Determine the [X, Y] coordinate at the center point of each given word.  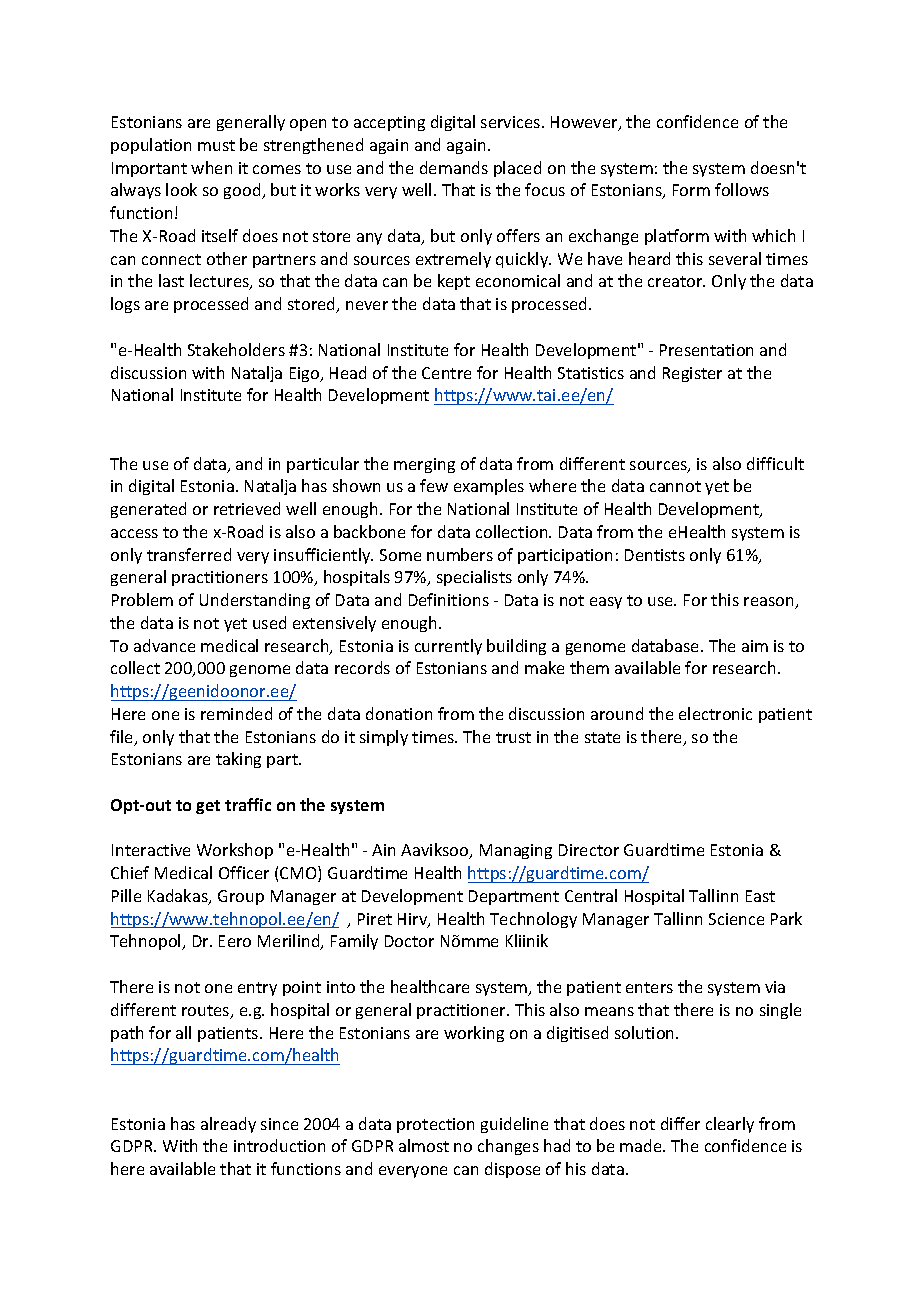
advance [164, 645]
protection [435, 1125]
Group [241, 897]
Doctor [409, 941]
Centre [446, 373]
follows [742, 189]
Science [736, 919]
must [216, 145]
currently [448, 647]
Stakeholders [236, 349]
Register [692, 374]
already [228, 1125]
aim [755, 646]
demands [454, 167]
